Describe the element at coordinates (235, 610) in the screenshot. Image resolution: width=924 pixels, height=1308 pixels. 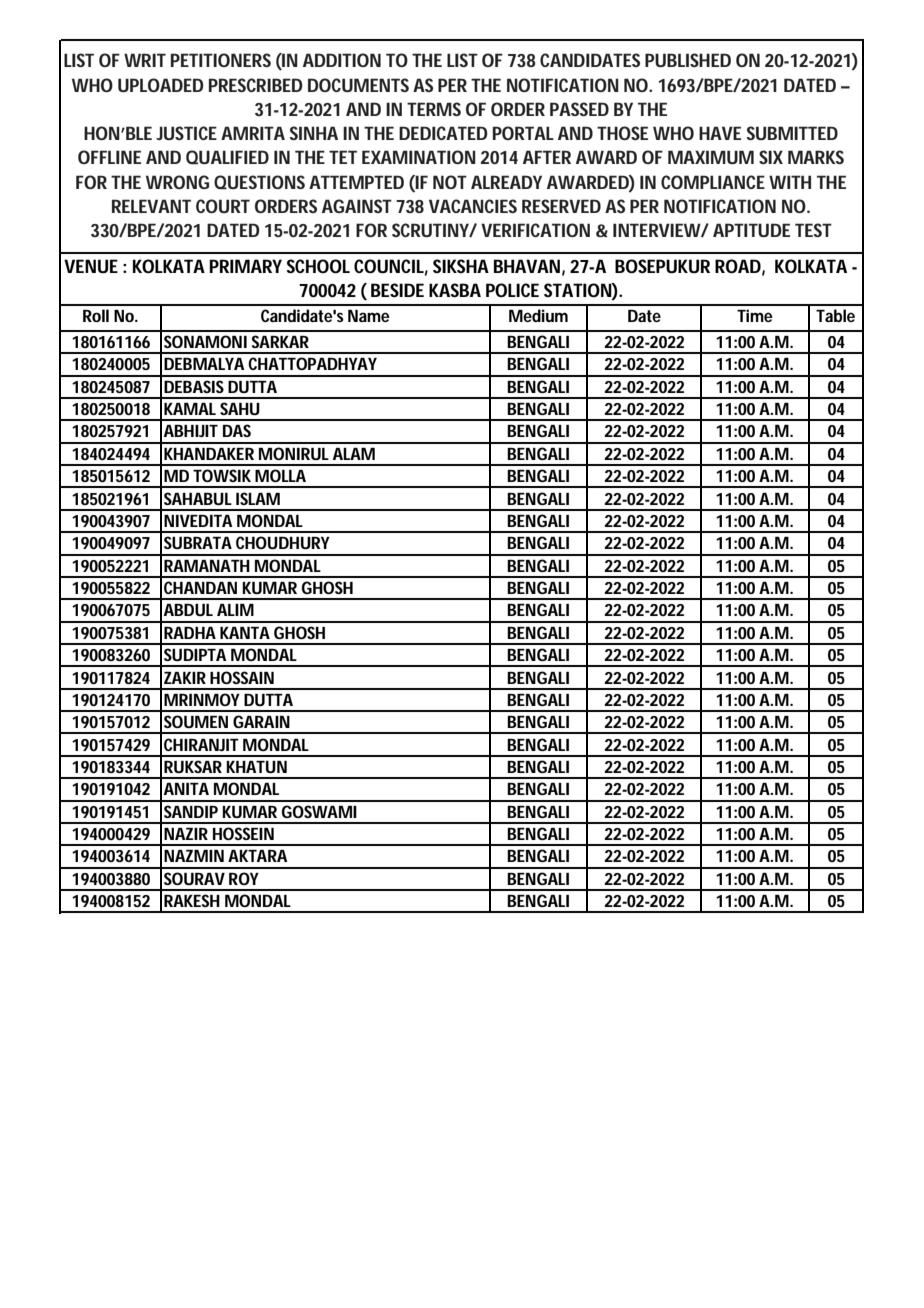
I see `ALIM` at that location.
